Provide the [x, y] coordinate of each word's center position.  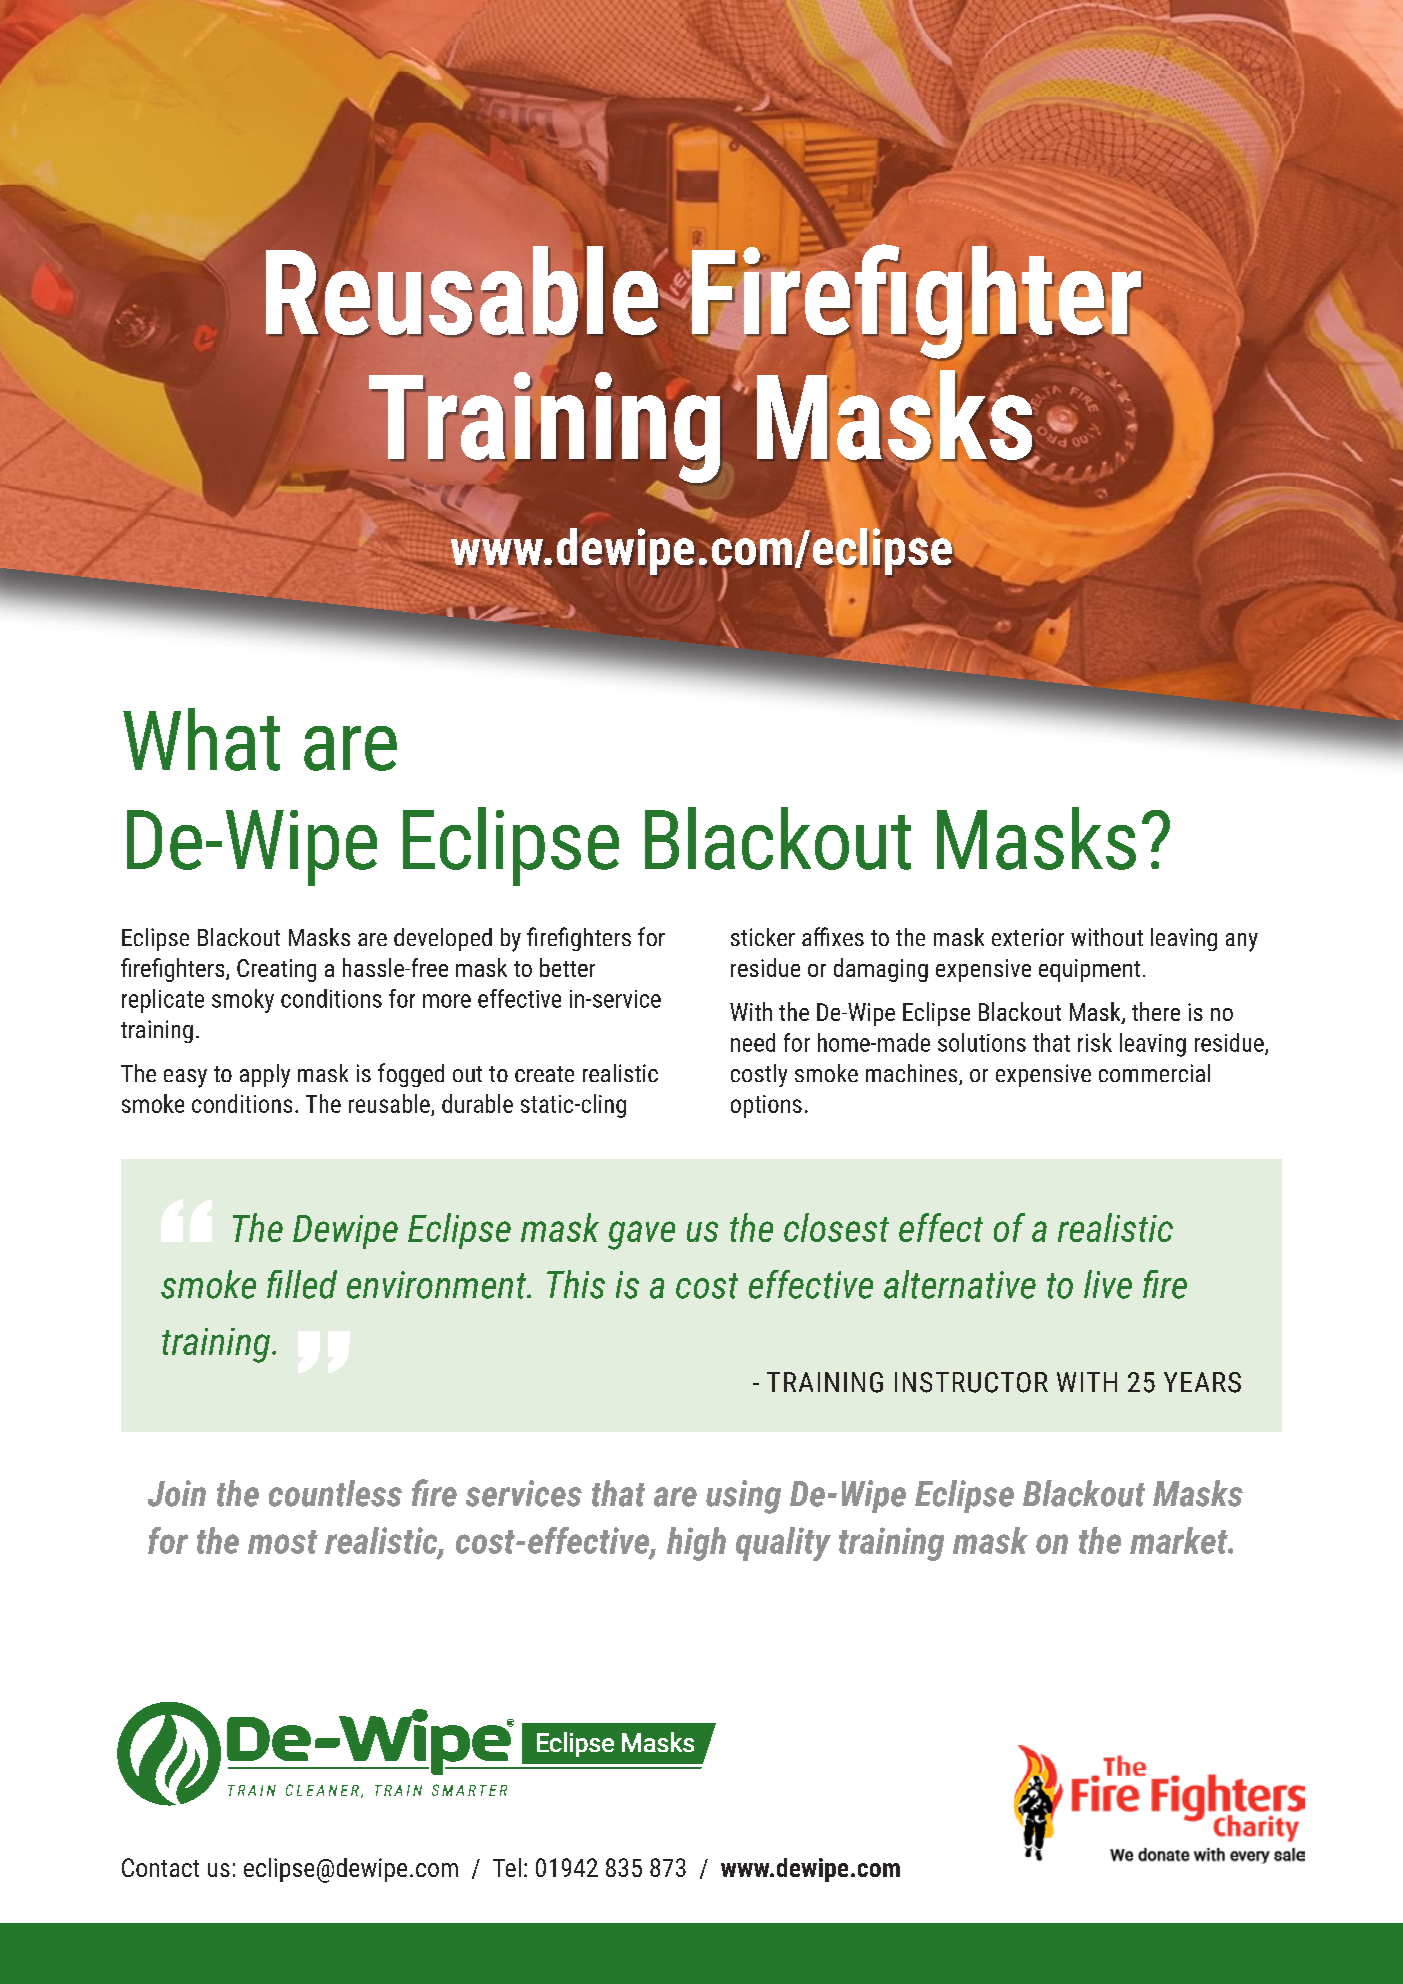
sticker [763, 937]
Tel [507, 1867]
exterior [1028, 937]
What [201, 739]
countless [335, 1493]
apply [265, 1076]
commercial [1154, 1073]
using [743, 1497]
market [1180, 1540]
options [766, 1106]
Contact [160, 1867]
